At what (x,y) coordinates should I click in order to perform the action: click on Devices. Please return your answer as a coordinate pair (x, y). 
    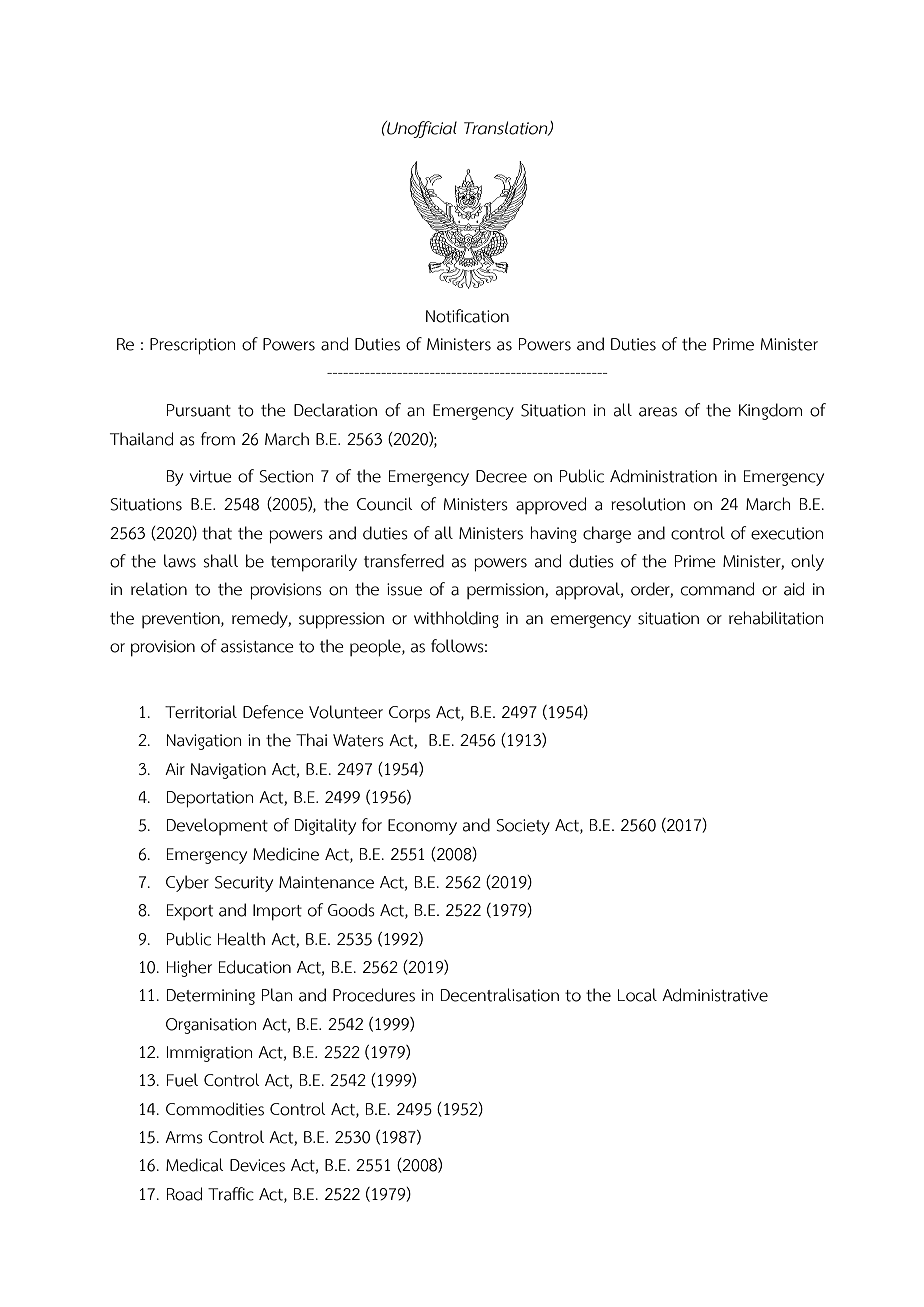
    Looking at the image, I should click on (257, 1165).
